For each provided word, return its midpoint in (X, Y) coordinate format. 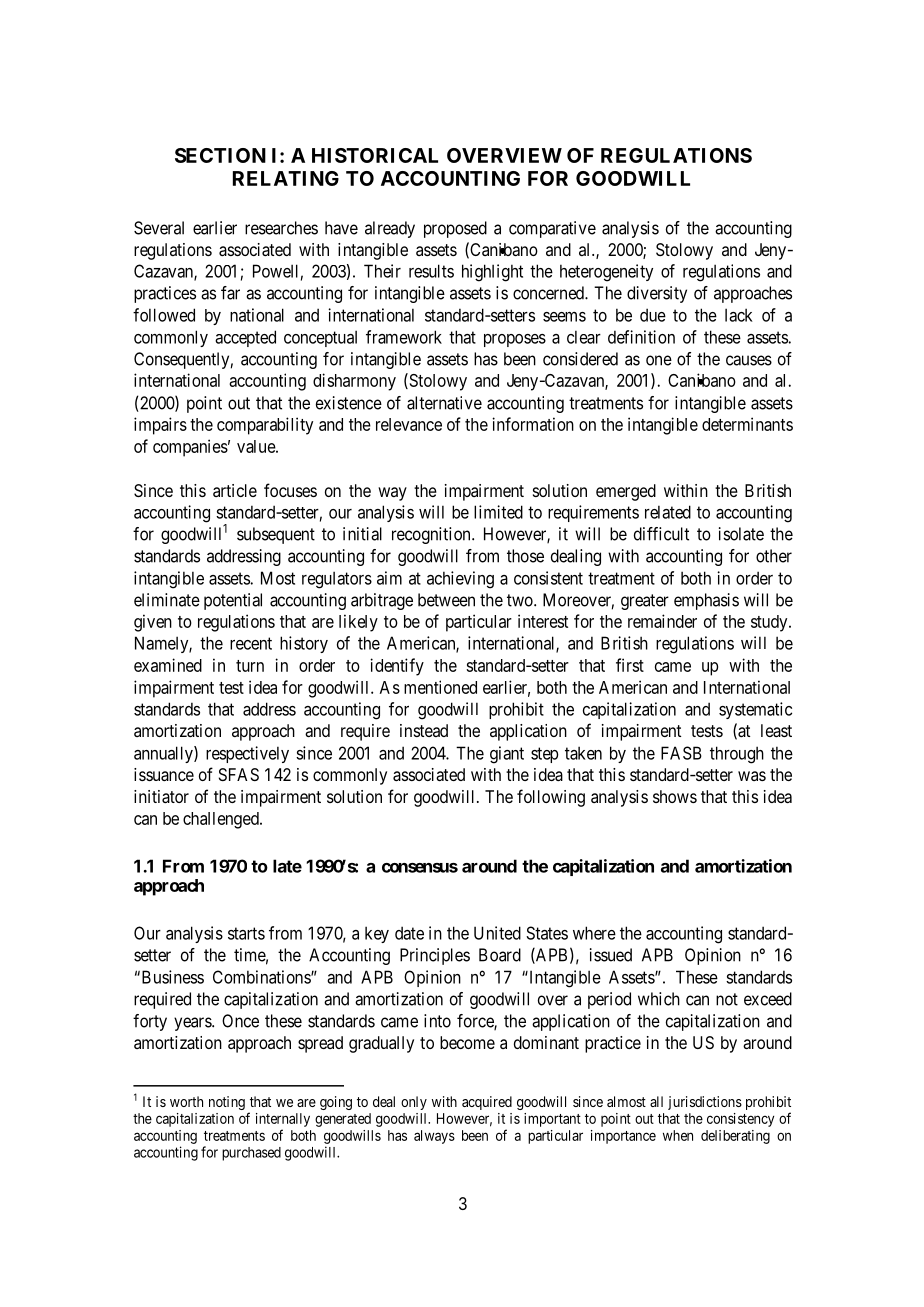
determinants (747, 424)
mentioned (440, 687)
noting (227, 1103)
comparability (265, 426)
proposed (455, 229)
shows (675, 796)
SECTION (220, 155)
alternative (444, 403)
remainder (662, 621)
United (497, 933)
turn (250, 666)
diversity (657, 294)
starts (246, 933)
